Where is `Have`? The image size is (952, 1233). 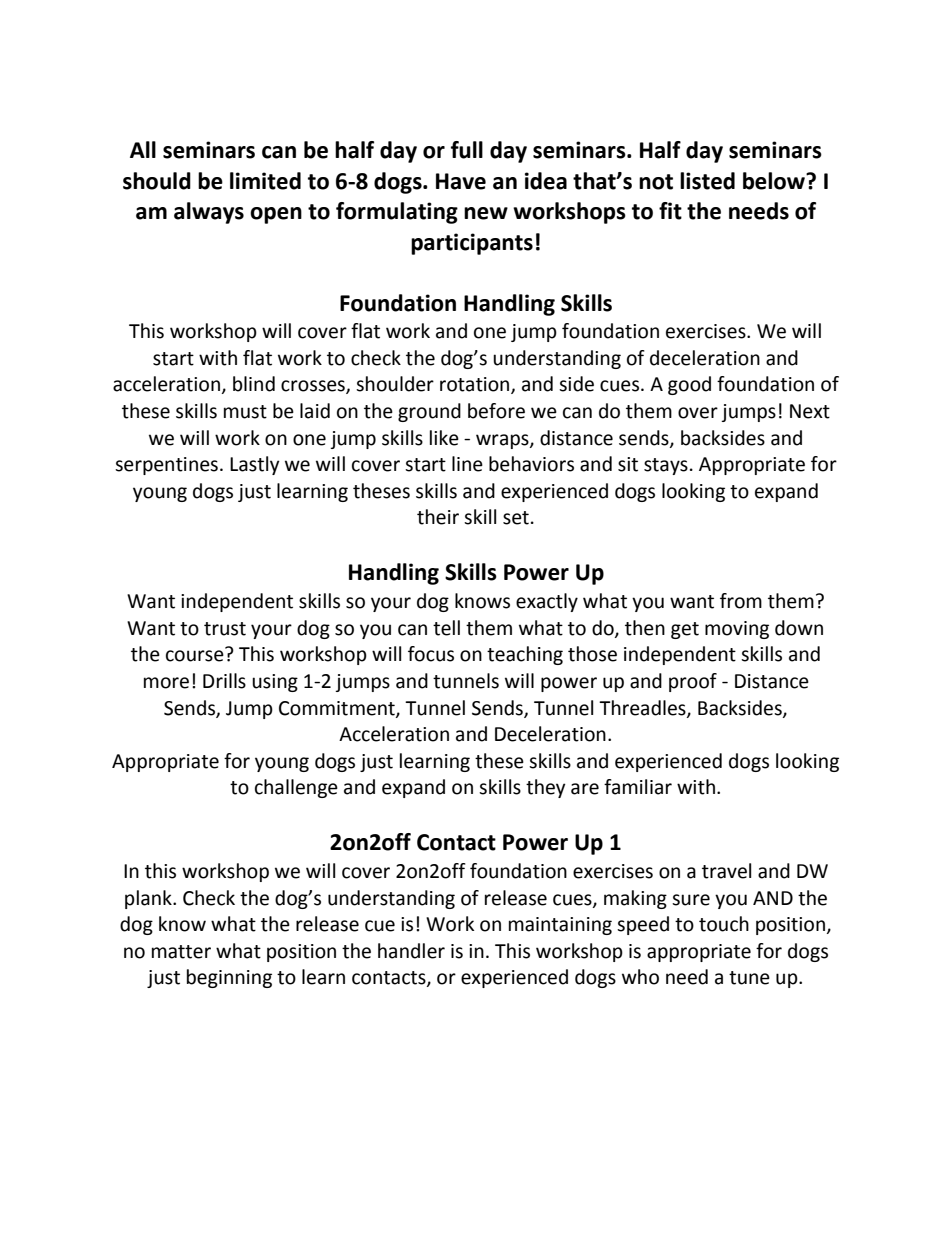 Have is located at coordinates (461, 181).
